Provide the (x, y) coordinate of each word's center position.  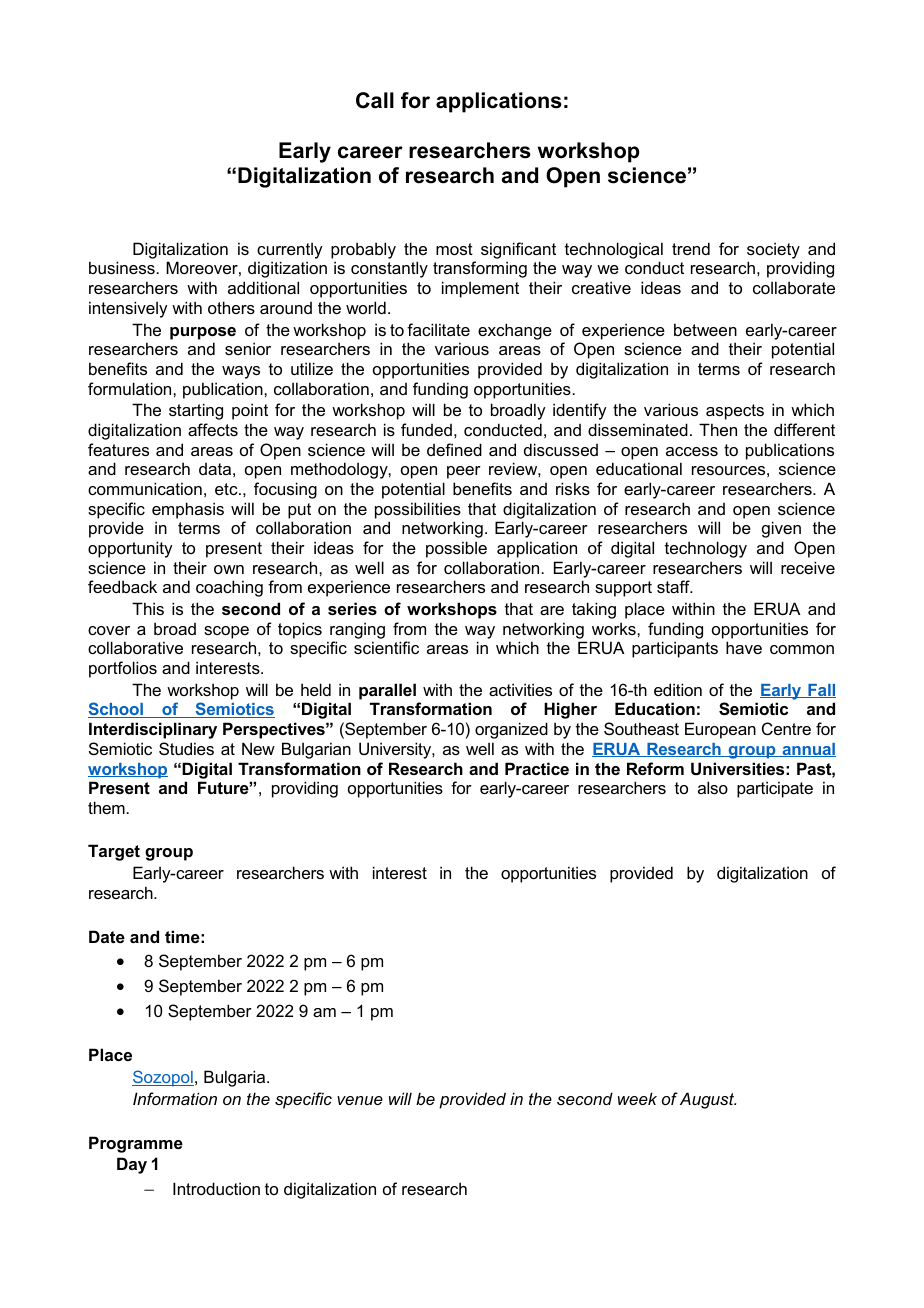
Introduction (216, 1188)
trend (691, 248)
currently (290, 250)
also (713, 787)
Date (107, 936)
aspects (735, 412)
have (744, 647)
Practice (537, 768)
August (708, 1100)
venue (360, 1100)
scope (226, 632)
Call (375, 100)
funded (426, 429)
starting (196, 411)
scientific (386, 647)
